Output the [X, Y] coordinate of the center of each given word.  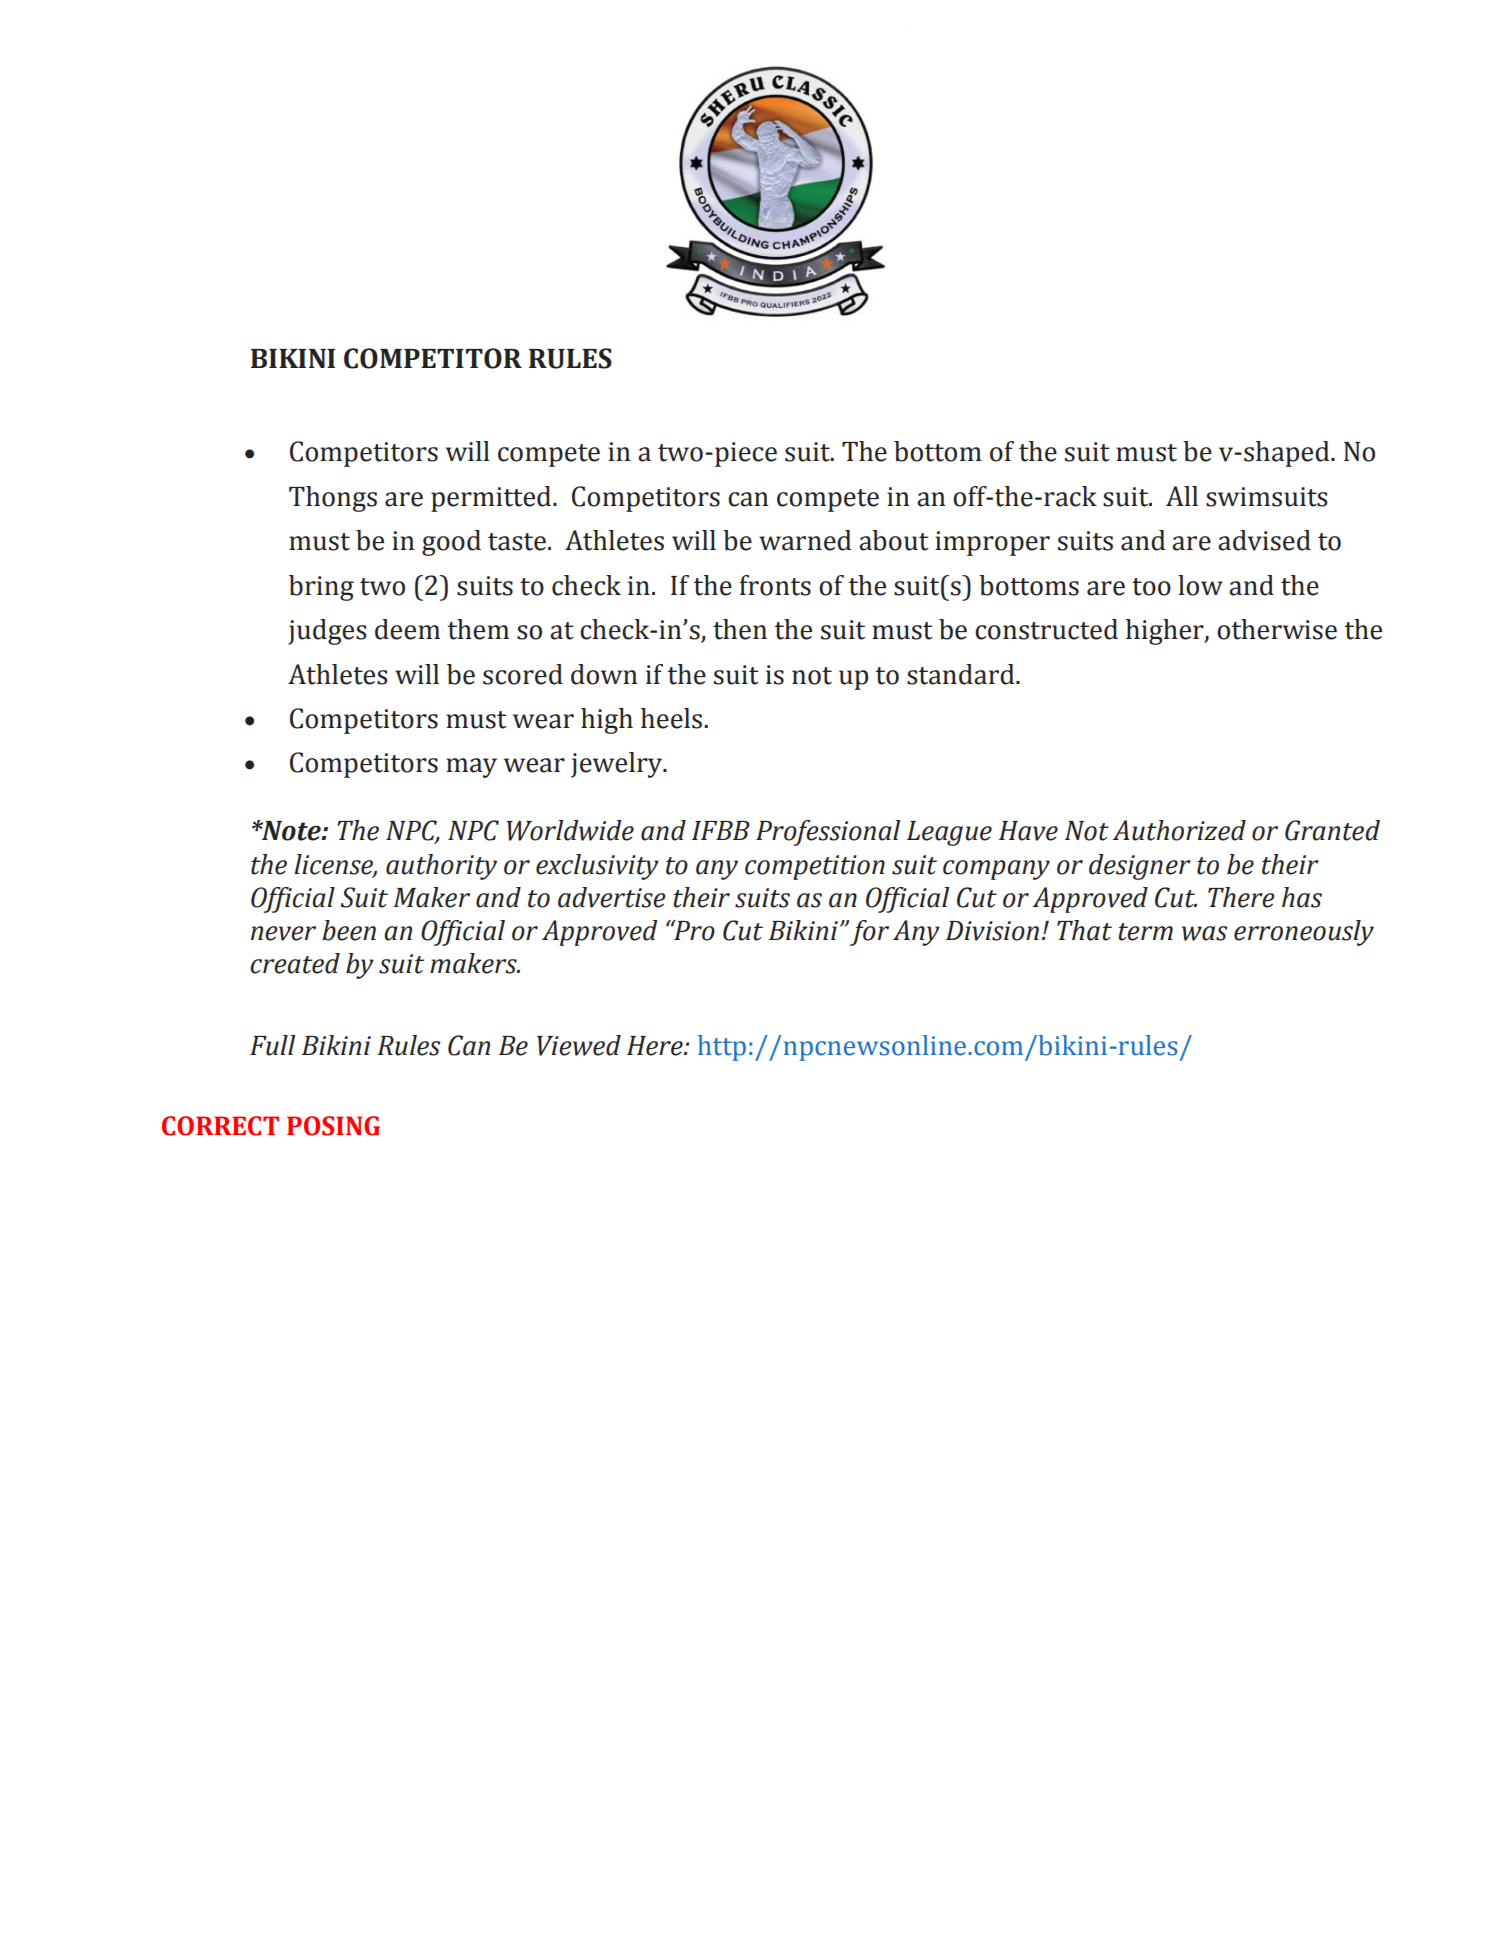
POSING [333, 1126]
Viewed [579, 1045]
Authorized [1179, 830]
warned [805, 540]
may [471, 768]
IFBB [721, 830]
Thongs [333, 499]
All [1182, 496]
